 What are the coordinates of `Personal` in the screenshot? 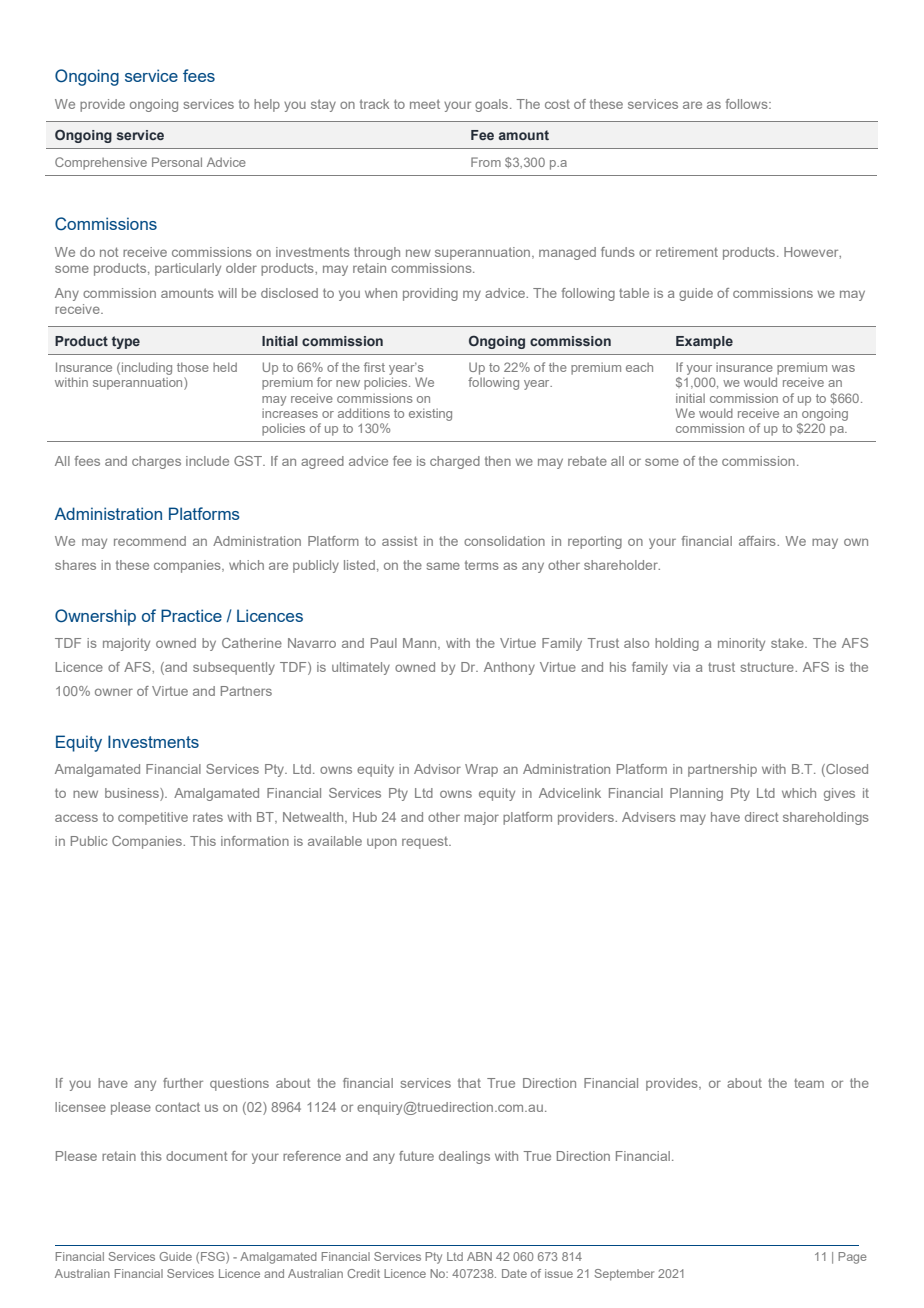 It's located at (177, 162).
